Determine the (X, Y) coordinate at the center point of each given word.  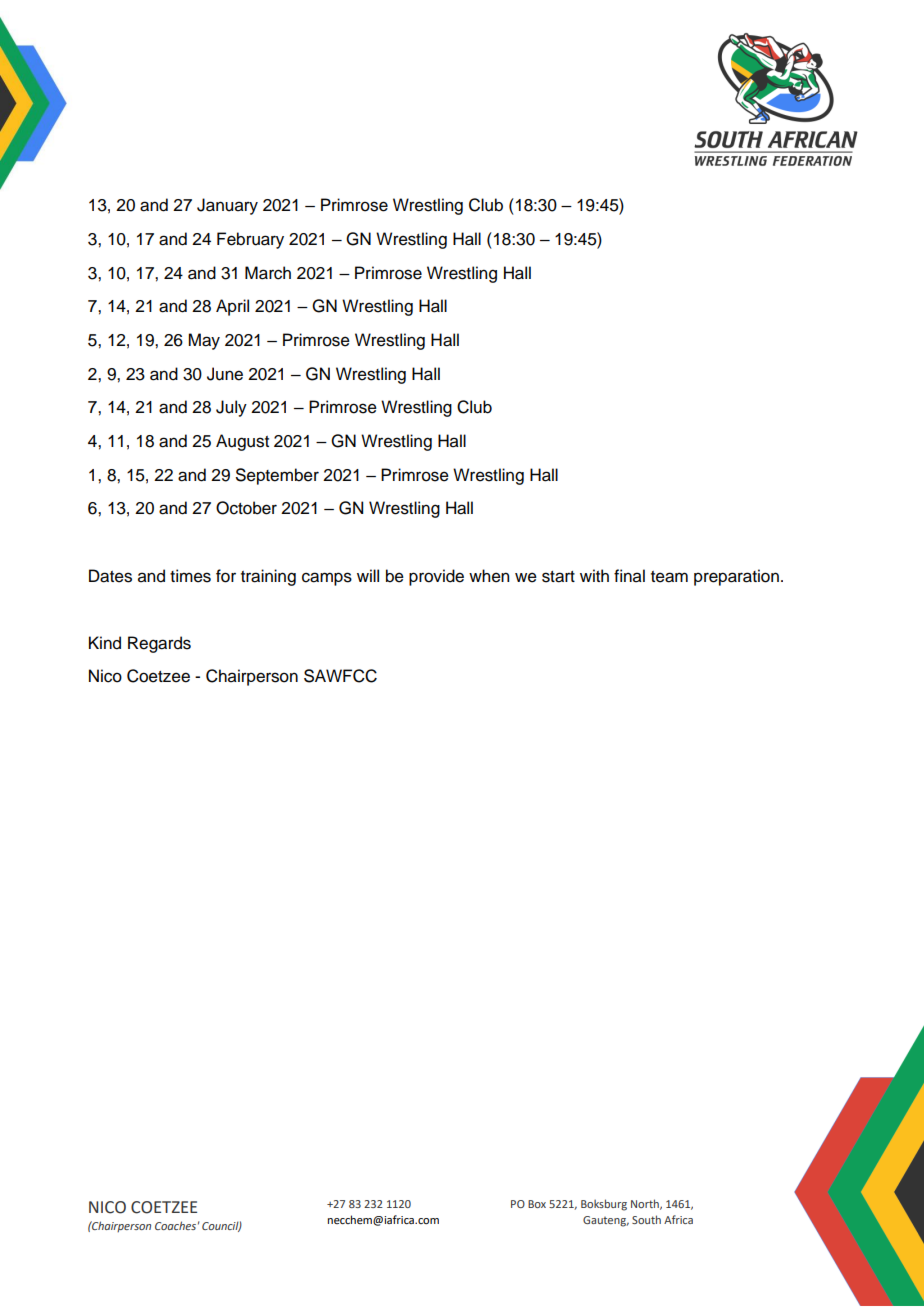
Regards (159, 644)
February (250, 240)
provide (436, 577)
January (227, 206)
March (268, 273)
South (646, 1219)
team (669, 577)
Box (537, 1204)
